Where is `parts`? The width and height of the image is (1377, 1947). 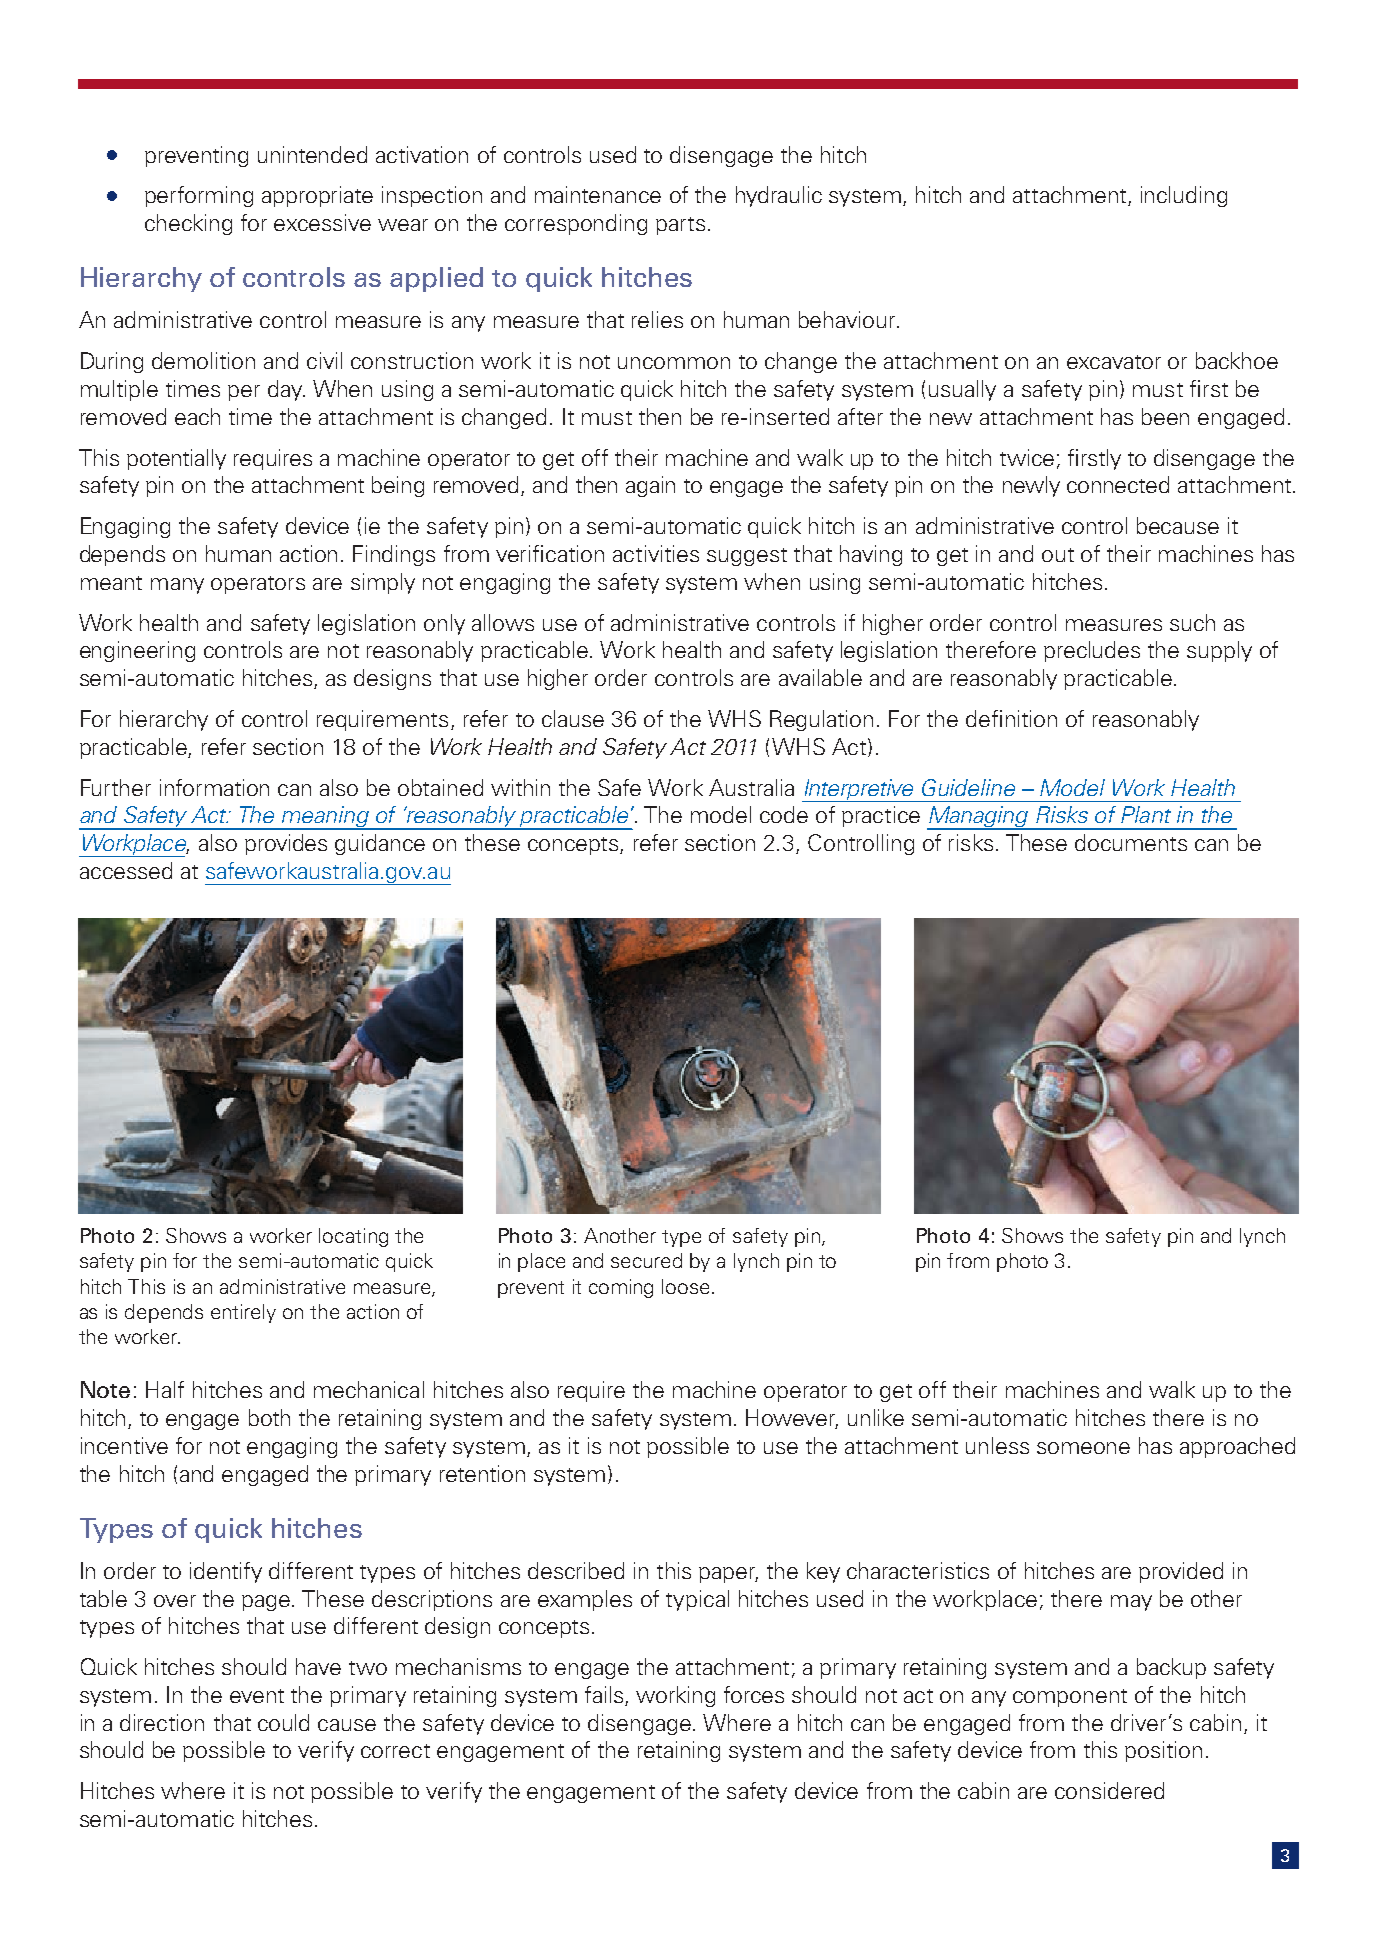 parts is located at coordinates (680, 226).
